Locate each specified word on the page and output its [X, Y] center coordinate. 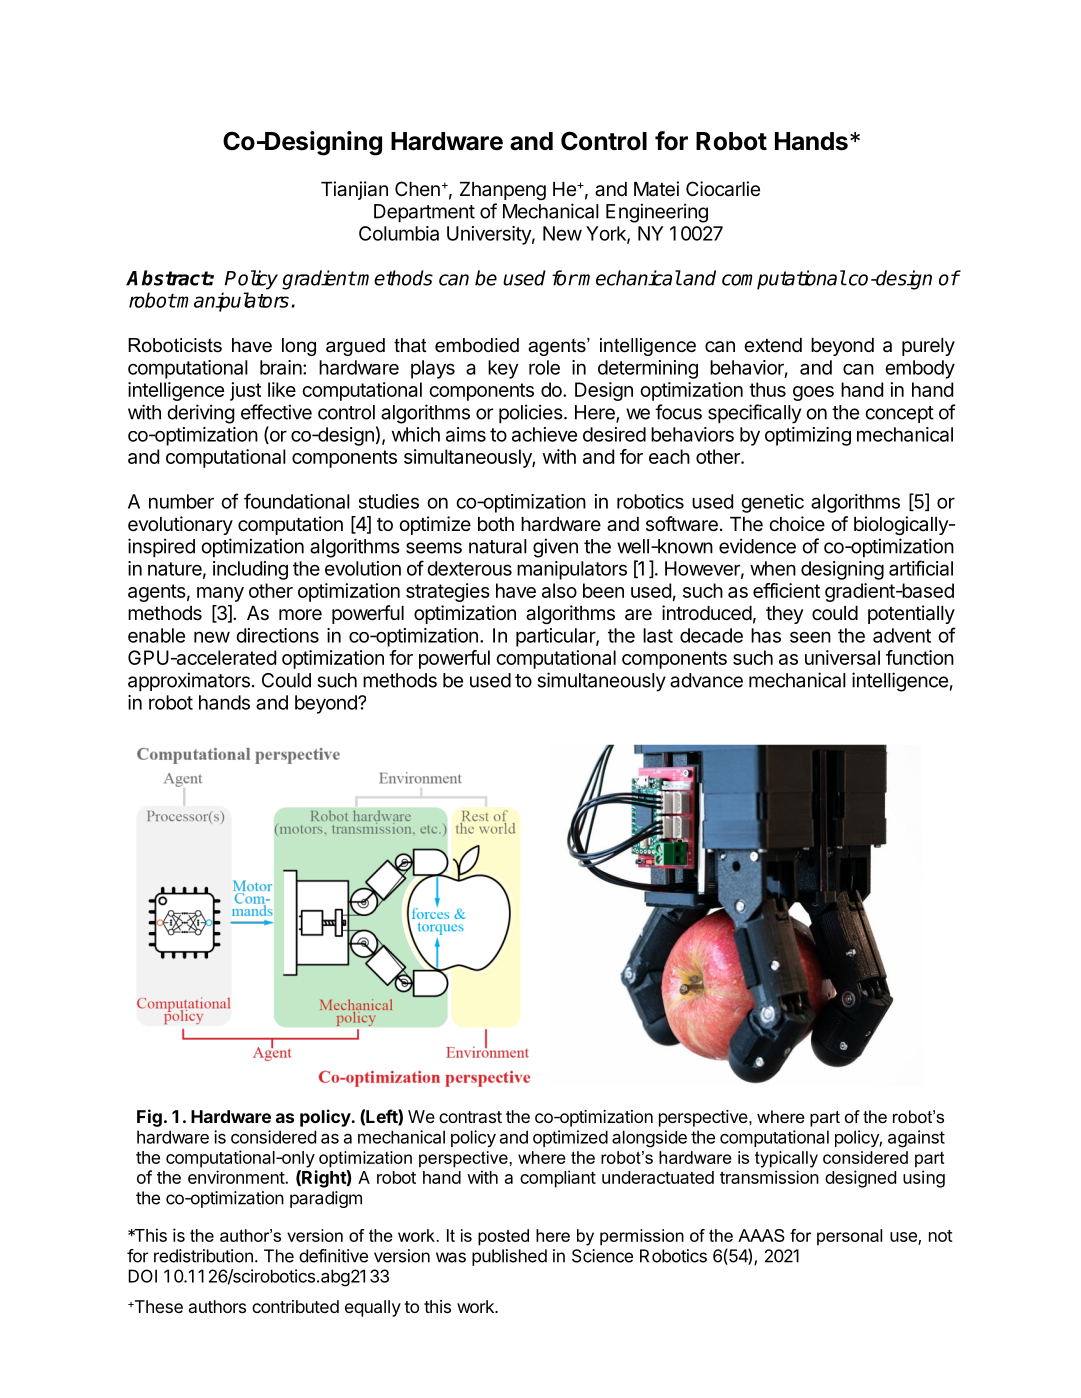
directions [277, 635]
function [920, 657]
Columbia [399, 233]
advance [706, 680]
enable [156, 635]
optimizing [808, 436]
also [559, 590]
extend [773, 345]
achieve [544, 434]
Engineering [657, 213]
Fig [149, 1118]
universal [842, 657]
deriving [201, 414]
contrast [470, 1117]
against [916, 1139]
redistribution [203, 1256]
